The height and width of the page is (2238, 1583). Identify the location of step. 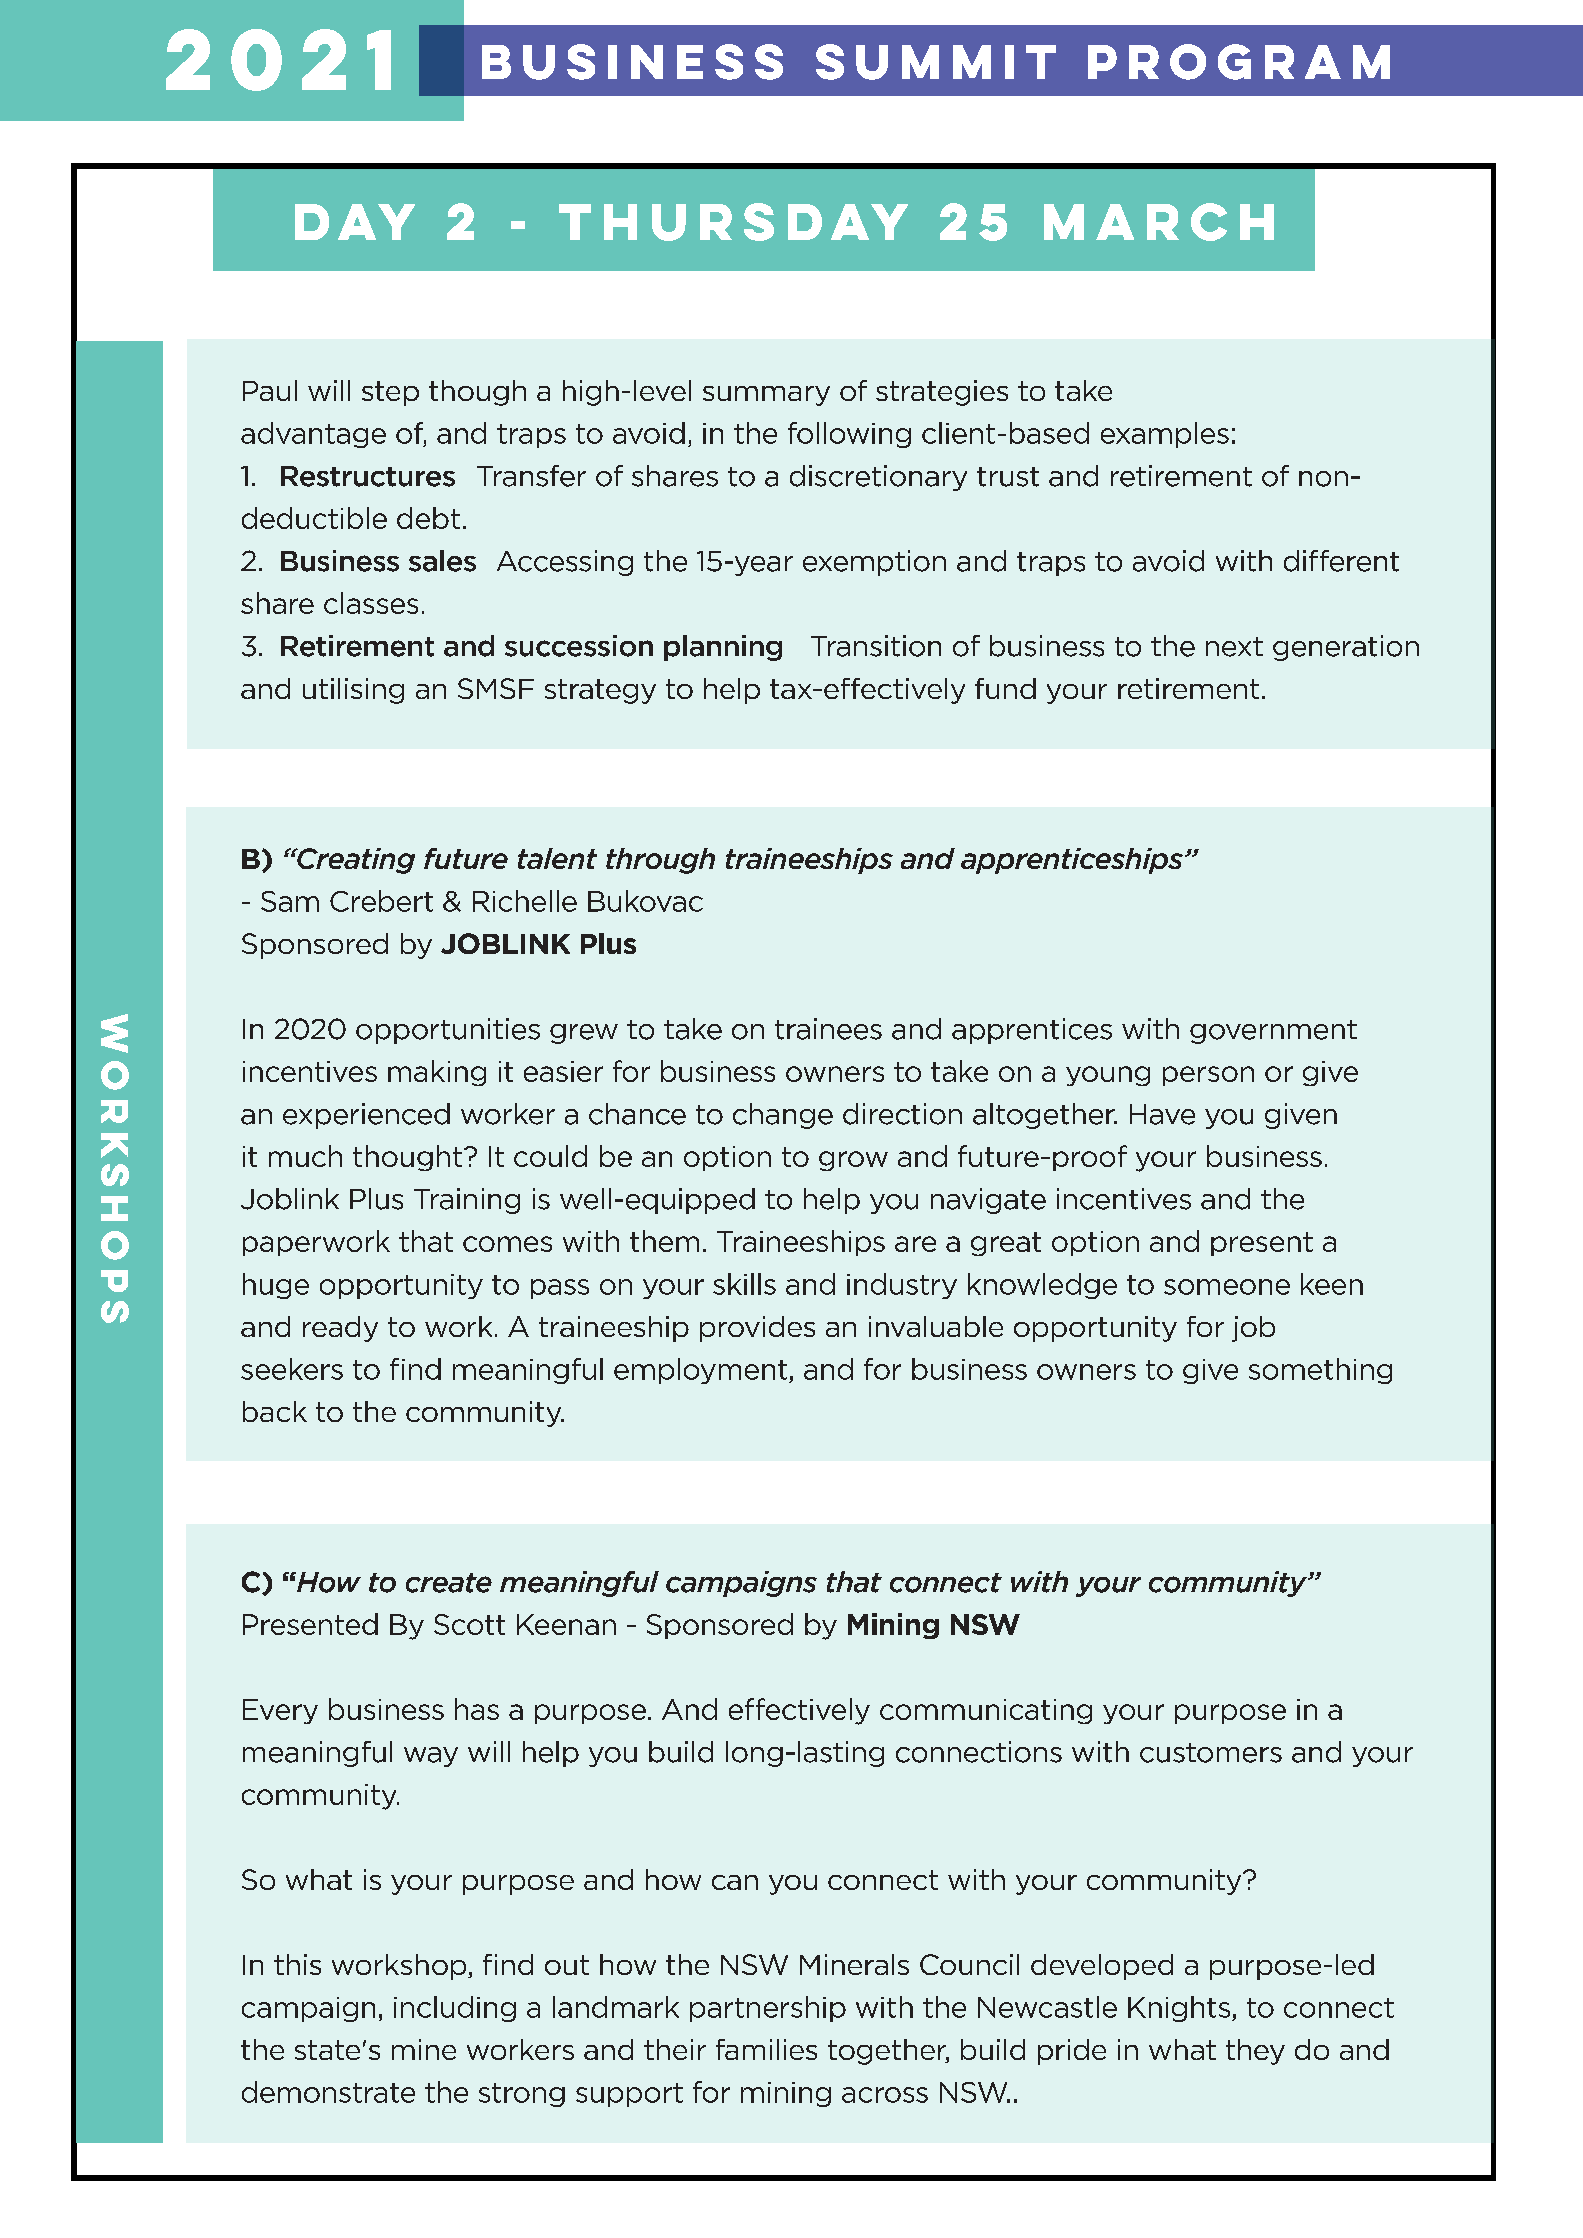
(390, 393).
